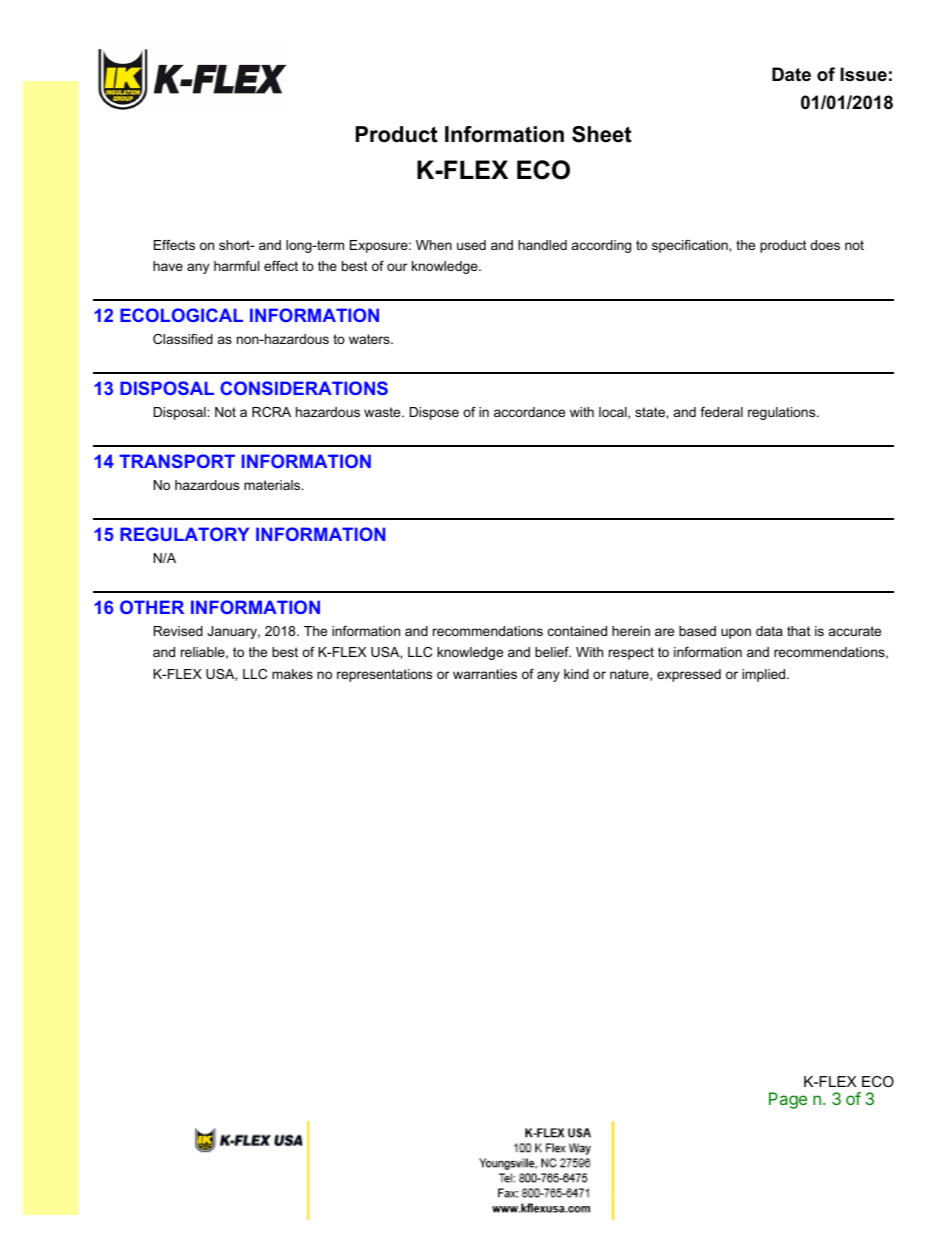 This screenshot has height=1233, width=952. I want to click on Revised, so click(178, 631).
